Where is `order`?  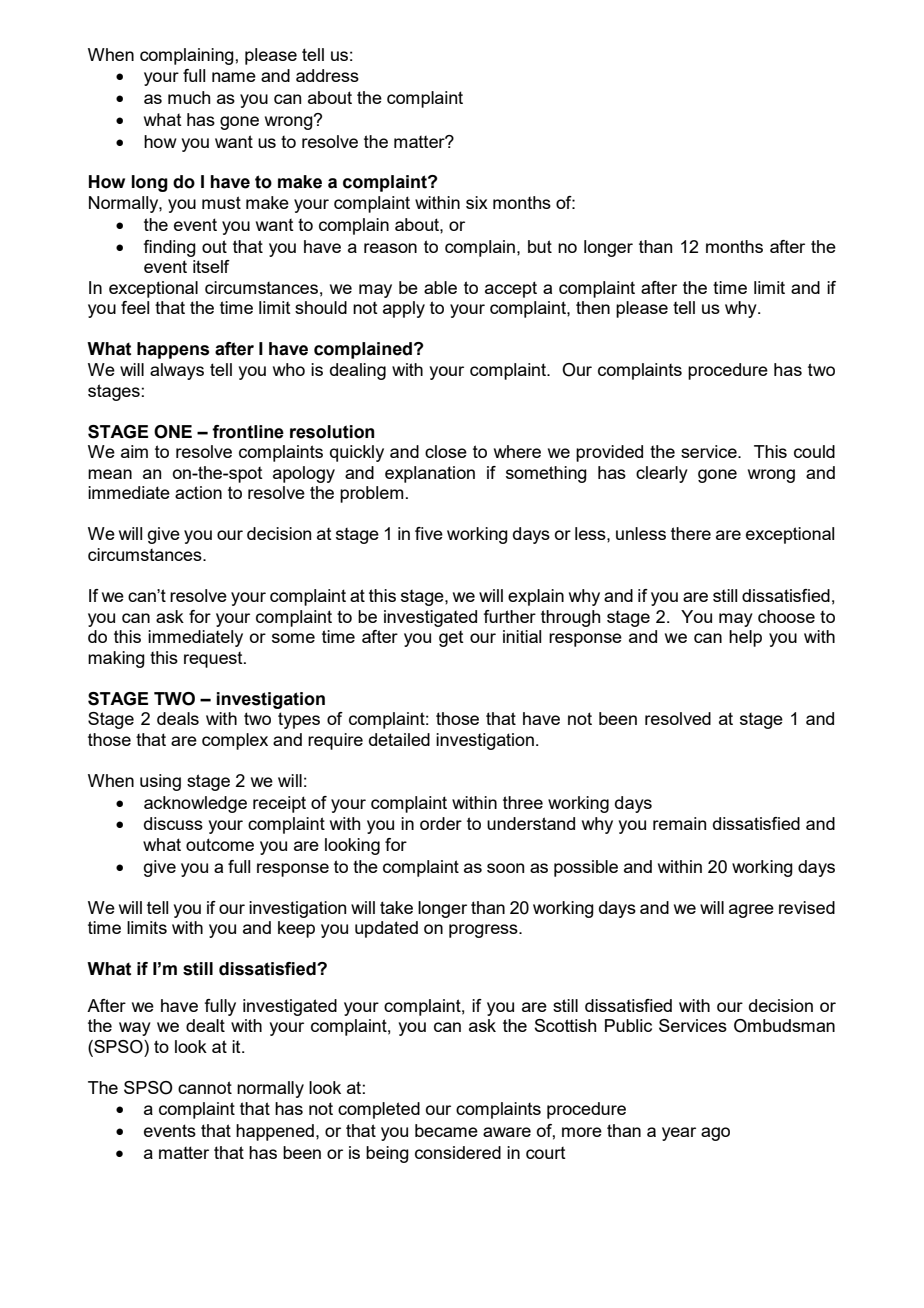
order is located at coordinates (441, 823).
